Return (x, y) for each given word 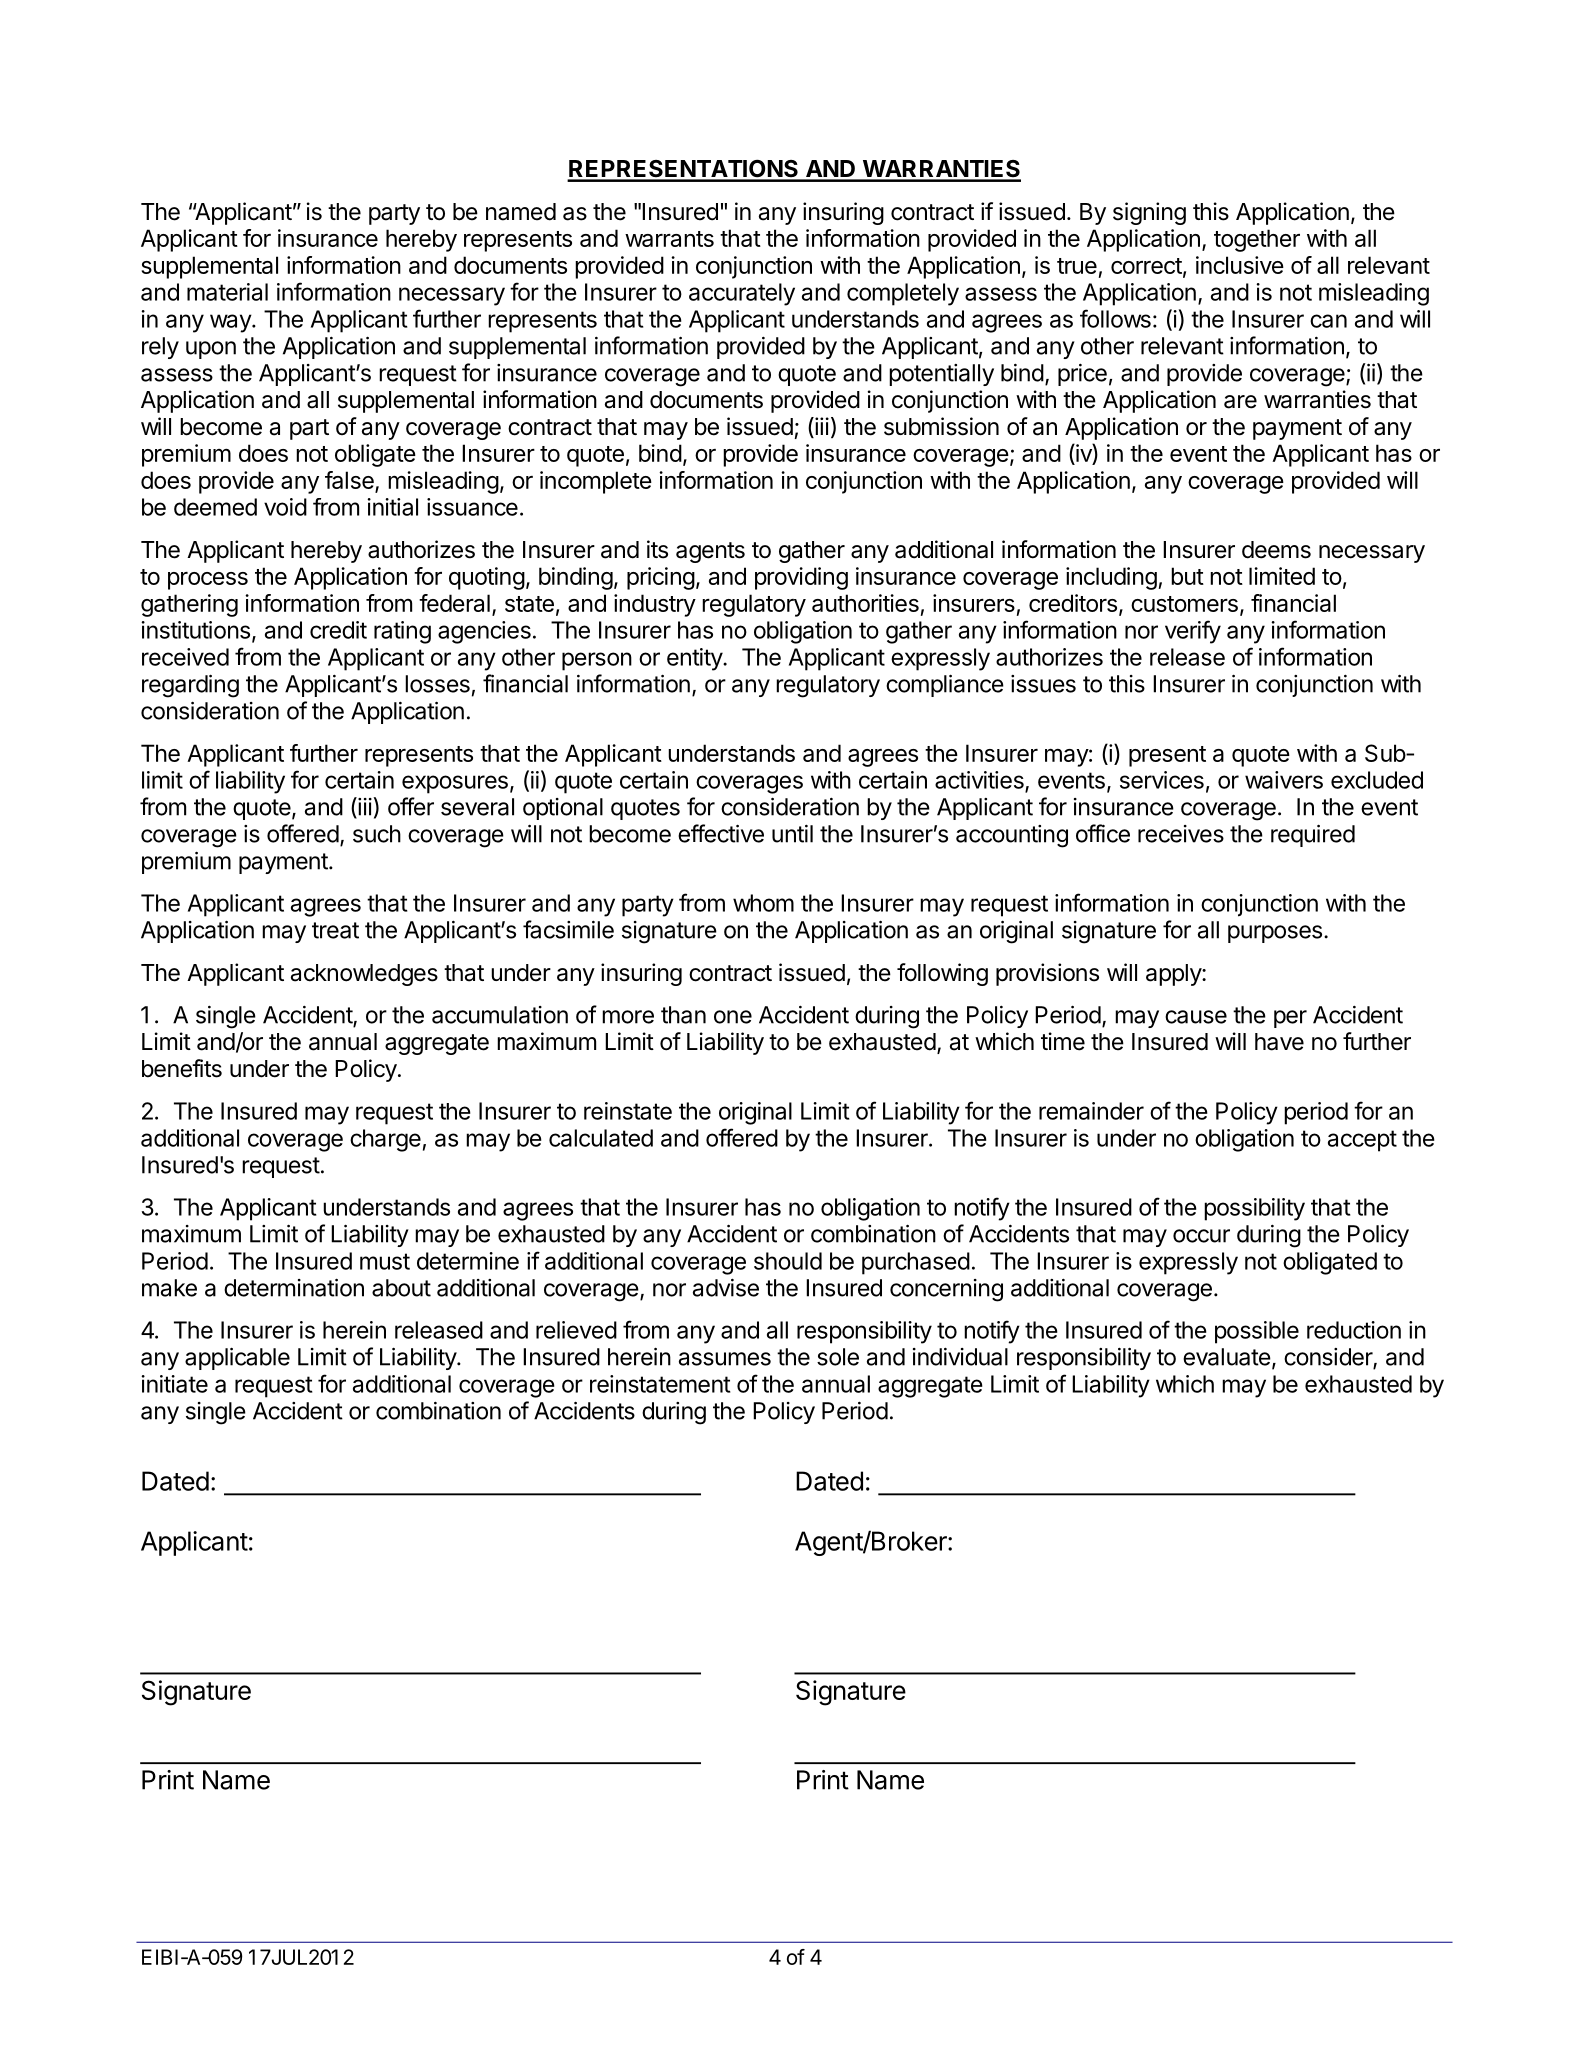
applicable (237, 1358)
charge (385, 1140)
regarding (190, 686)
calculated (601, 1138)
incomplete (596, 482)
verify (1193, 632)
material (227, 292)
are (1240, 402)
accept (1362, 1141)
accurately (742, 294)
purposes (1275, 934)
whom (763, 903)
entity (695, 659)
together (1257, 240)
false (350, 481)
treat (335, 930)
